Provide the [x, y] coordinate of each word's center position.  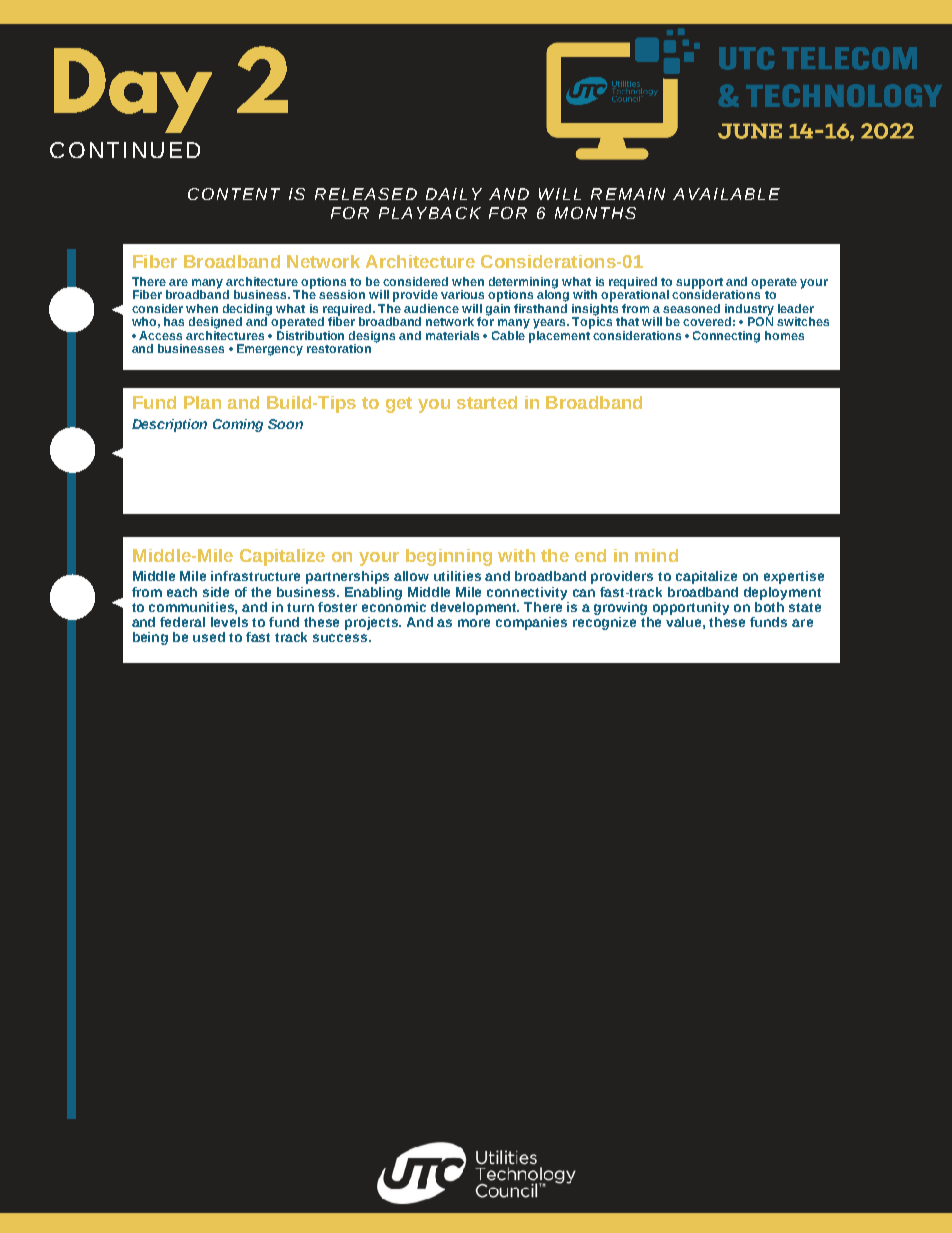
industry [749, 311]
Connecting [726, 337]
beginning [449, 557]
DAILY [454, 194]
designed [215, 323]
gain [498, 308]
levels [229, 622]
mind [656, 555]
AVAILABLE [726, 194]
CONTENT [234, 194]
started [487, 402]
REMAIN [628, 194]
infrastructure [255, 576]
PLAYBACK [430, 213]
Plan [202, 402]
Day [133, 90]
